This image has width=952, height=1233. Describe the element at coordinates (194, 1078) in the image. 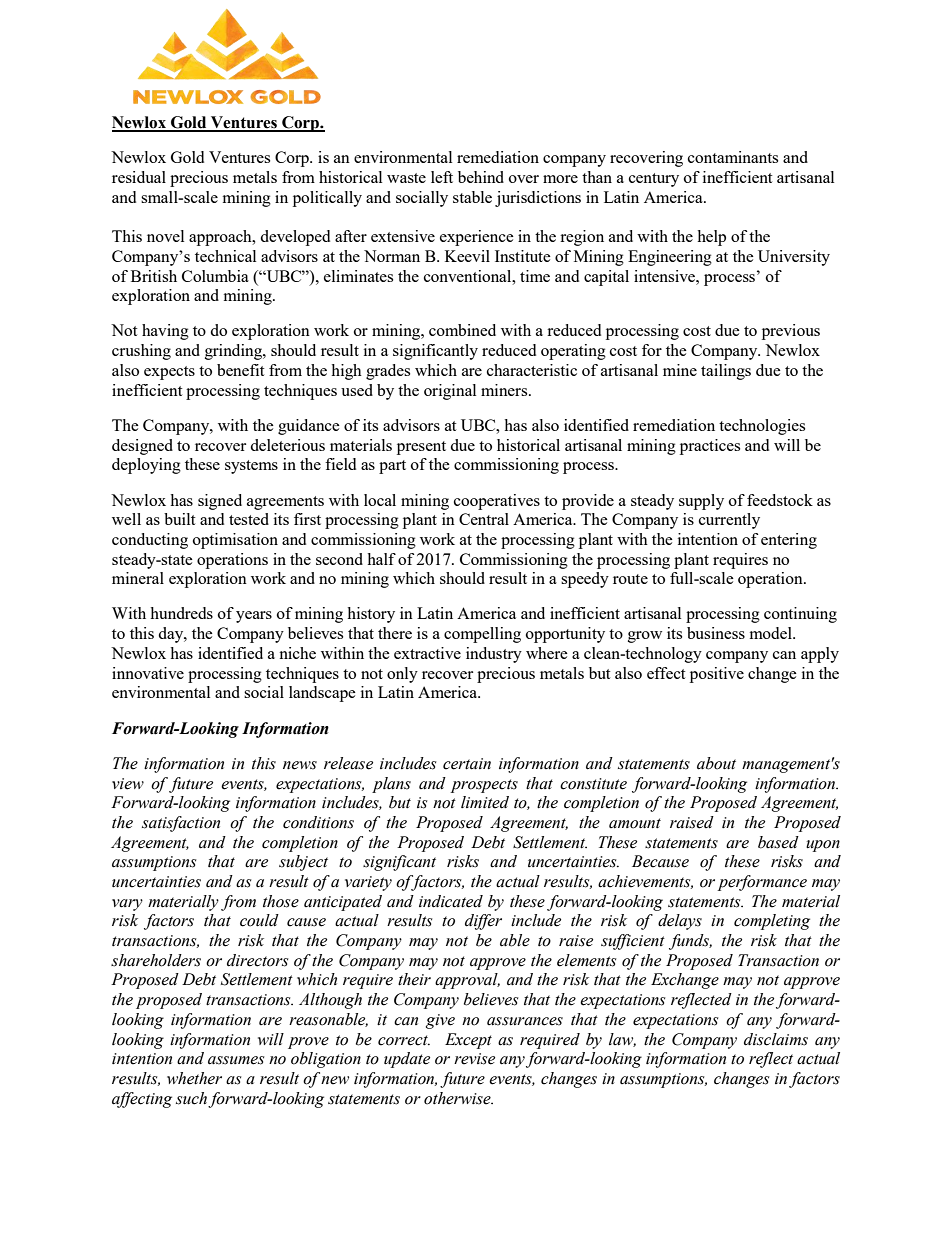

I see `whether` at that location.
